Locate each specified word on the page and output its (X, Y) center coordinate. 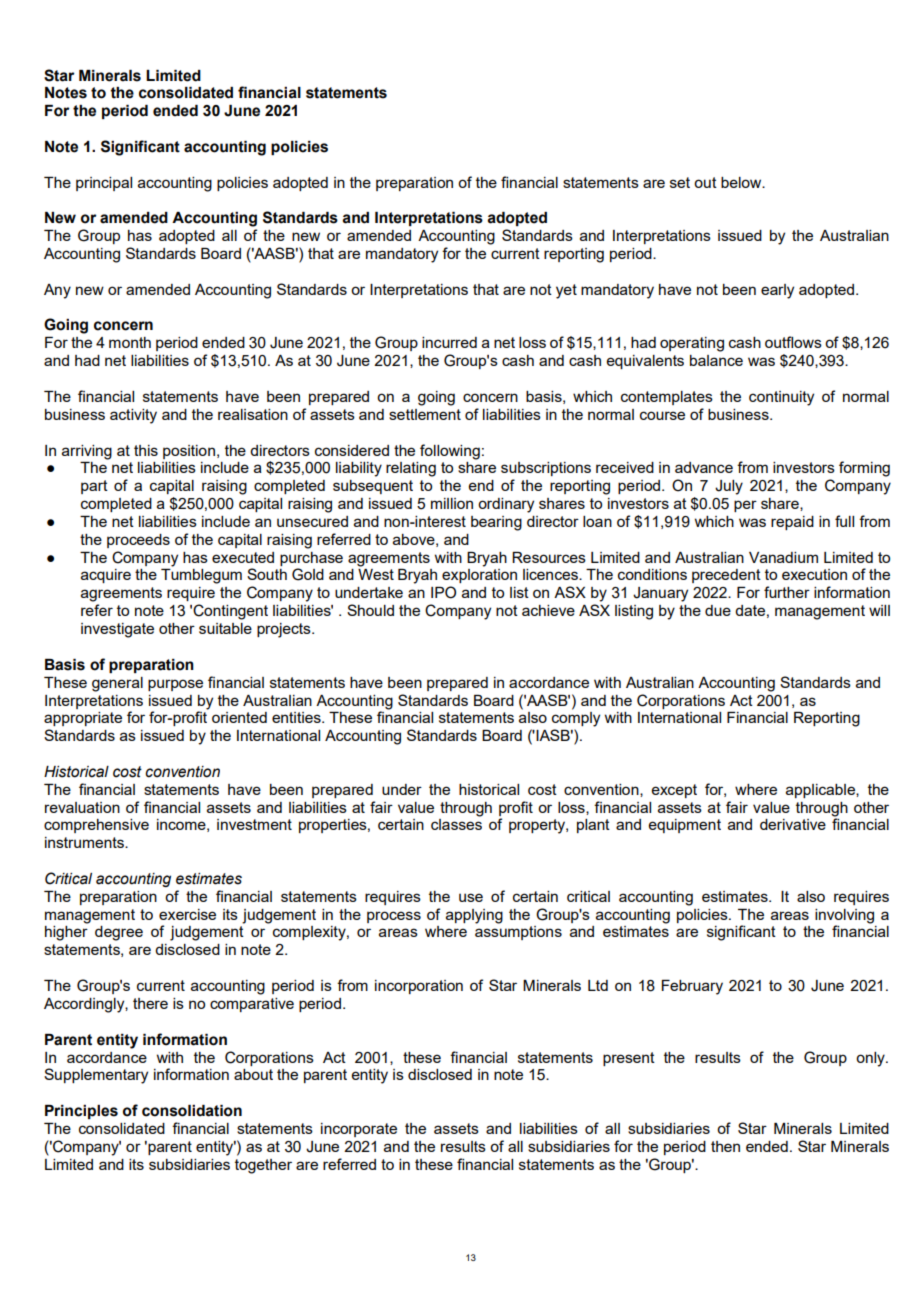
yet (566, 291)
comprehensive (96, 826)
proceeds (138, 541)
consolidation (192, 1111)
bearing (496, 523)
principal (104, 184)
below (742, 182)
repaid (792, 523)
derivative (793, 824)
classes (456, 824)
